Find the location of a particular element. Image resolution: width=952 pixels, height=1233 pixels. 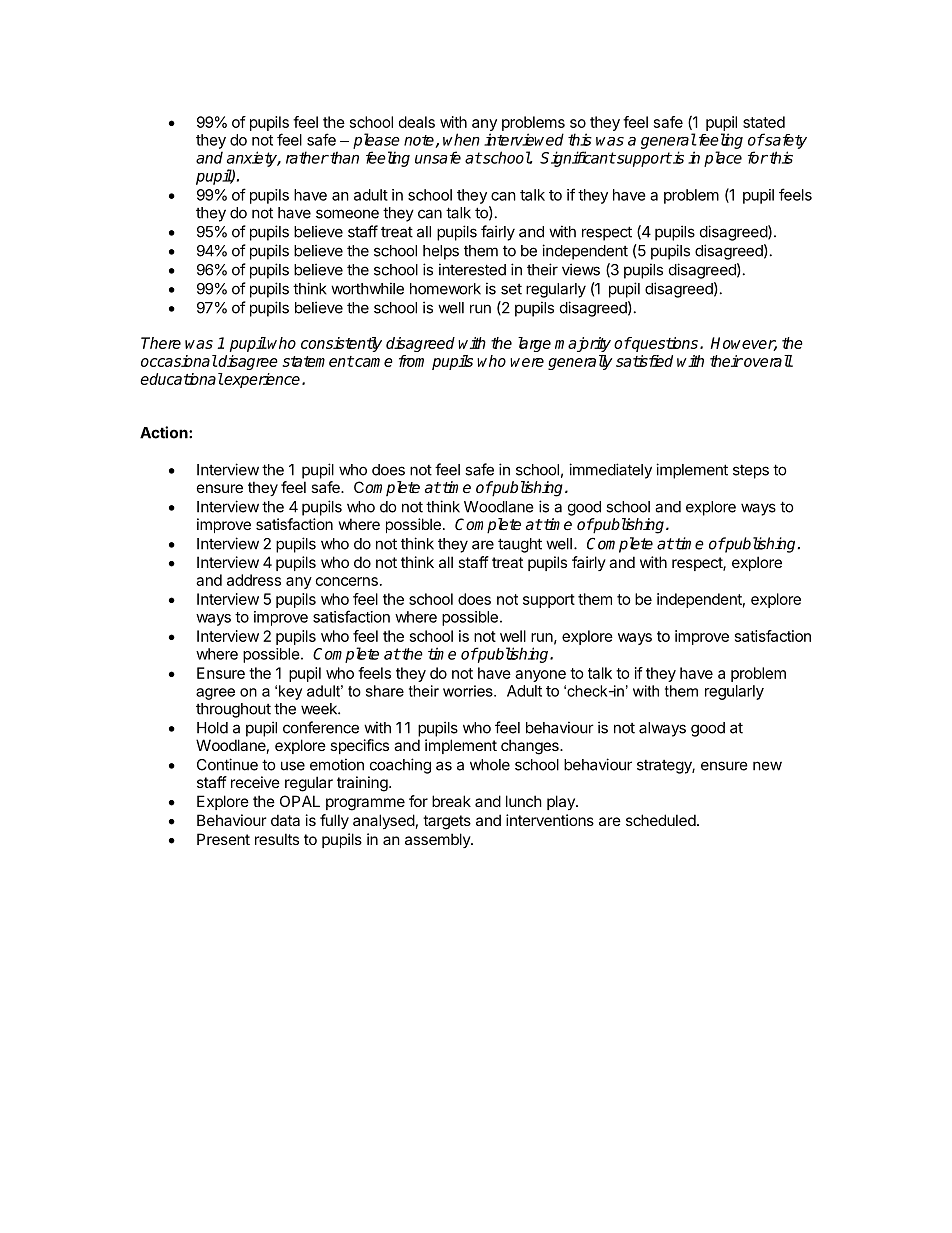

place is located at coordinates (723, 159).
